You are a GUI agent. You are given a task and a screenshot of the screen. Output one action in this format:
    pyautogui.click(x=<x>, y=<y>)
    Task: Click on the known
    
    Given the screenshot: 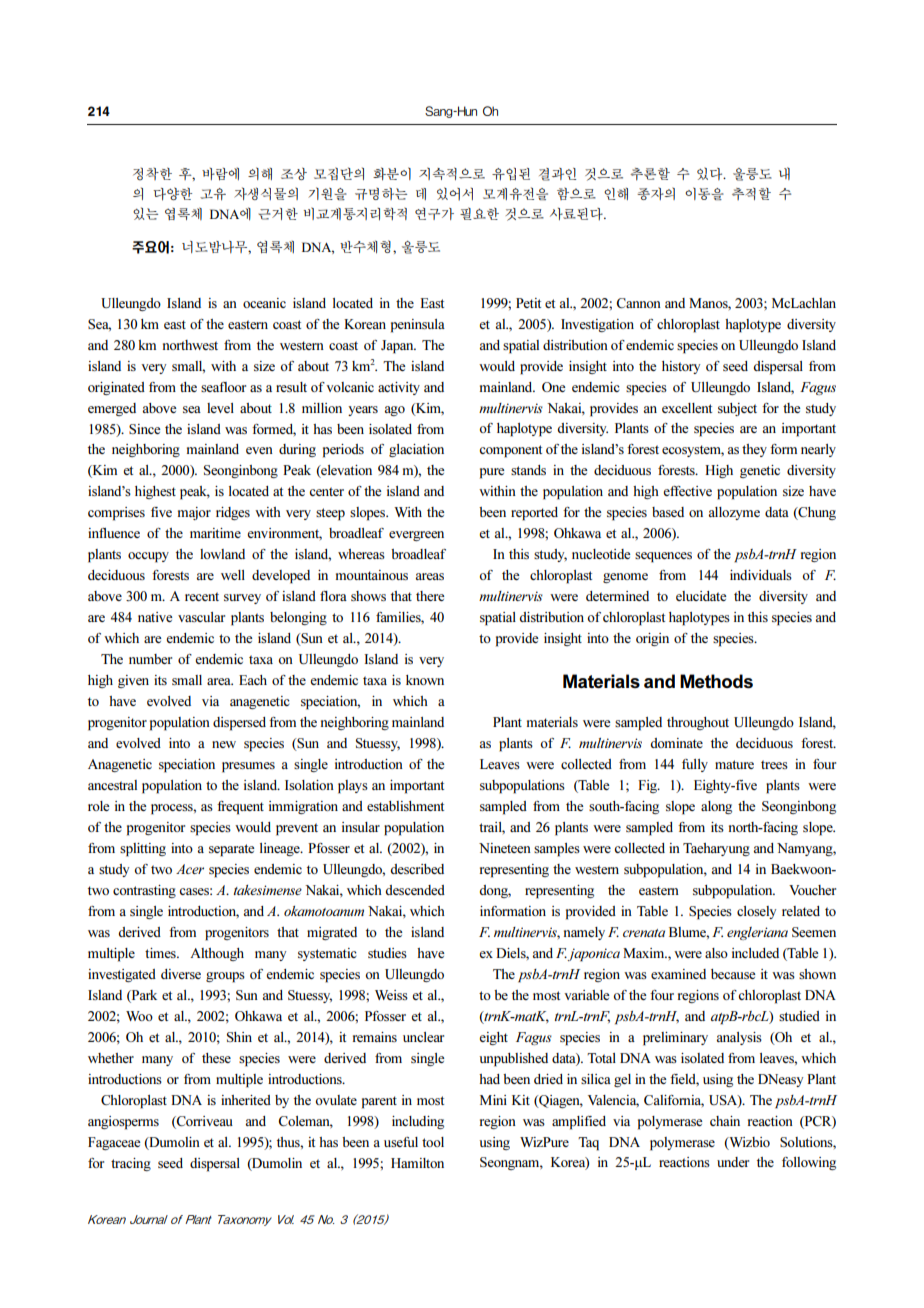 What is the action you would take?
    pyautogui.click(x=425, y=680)
